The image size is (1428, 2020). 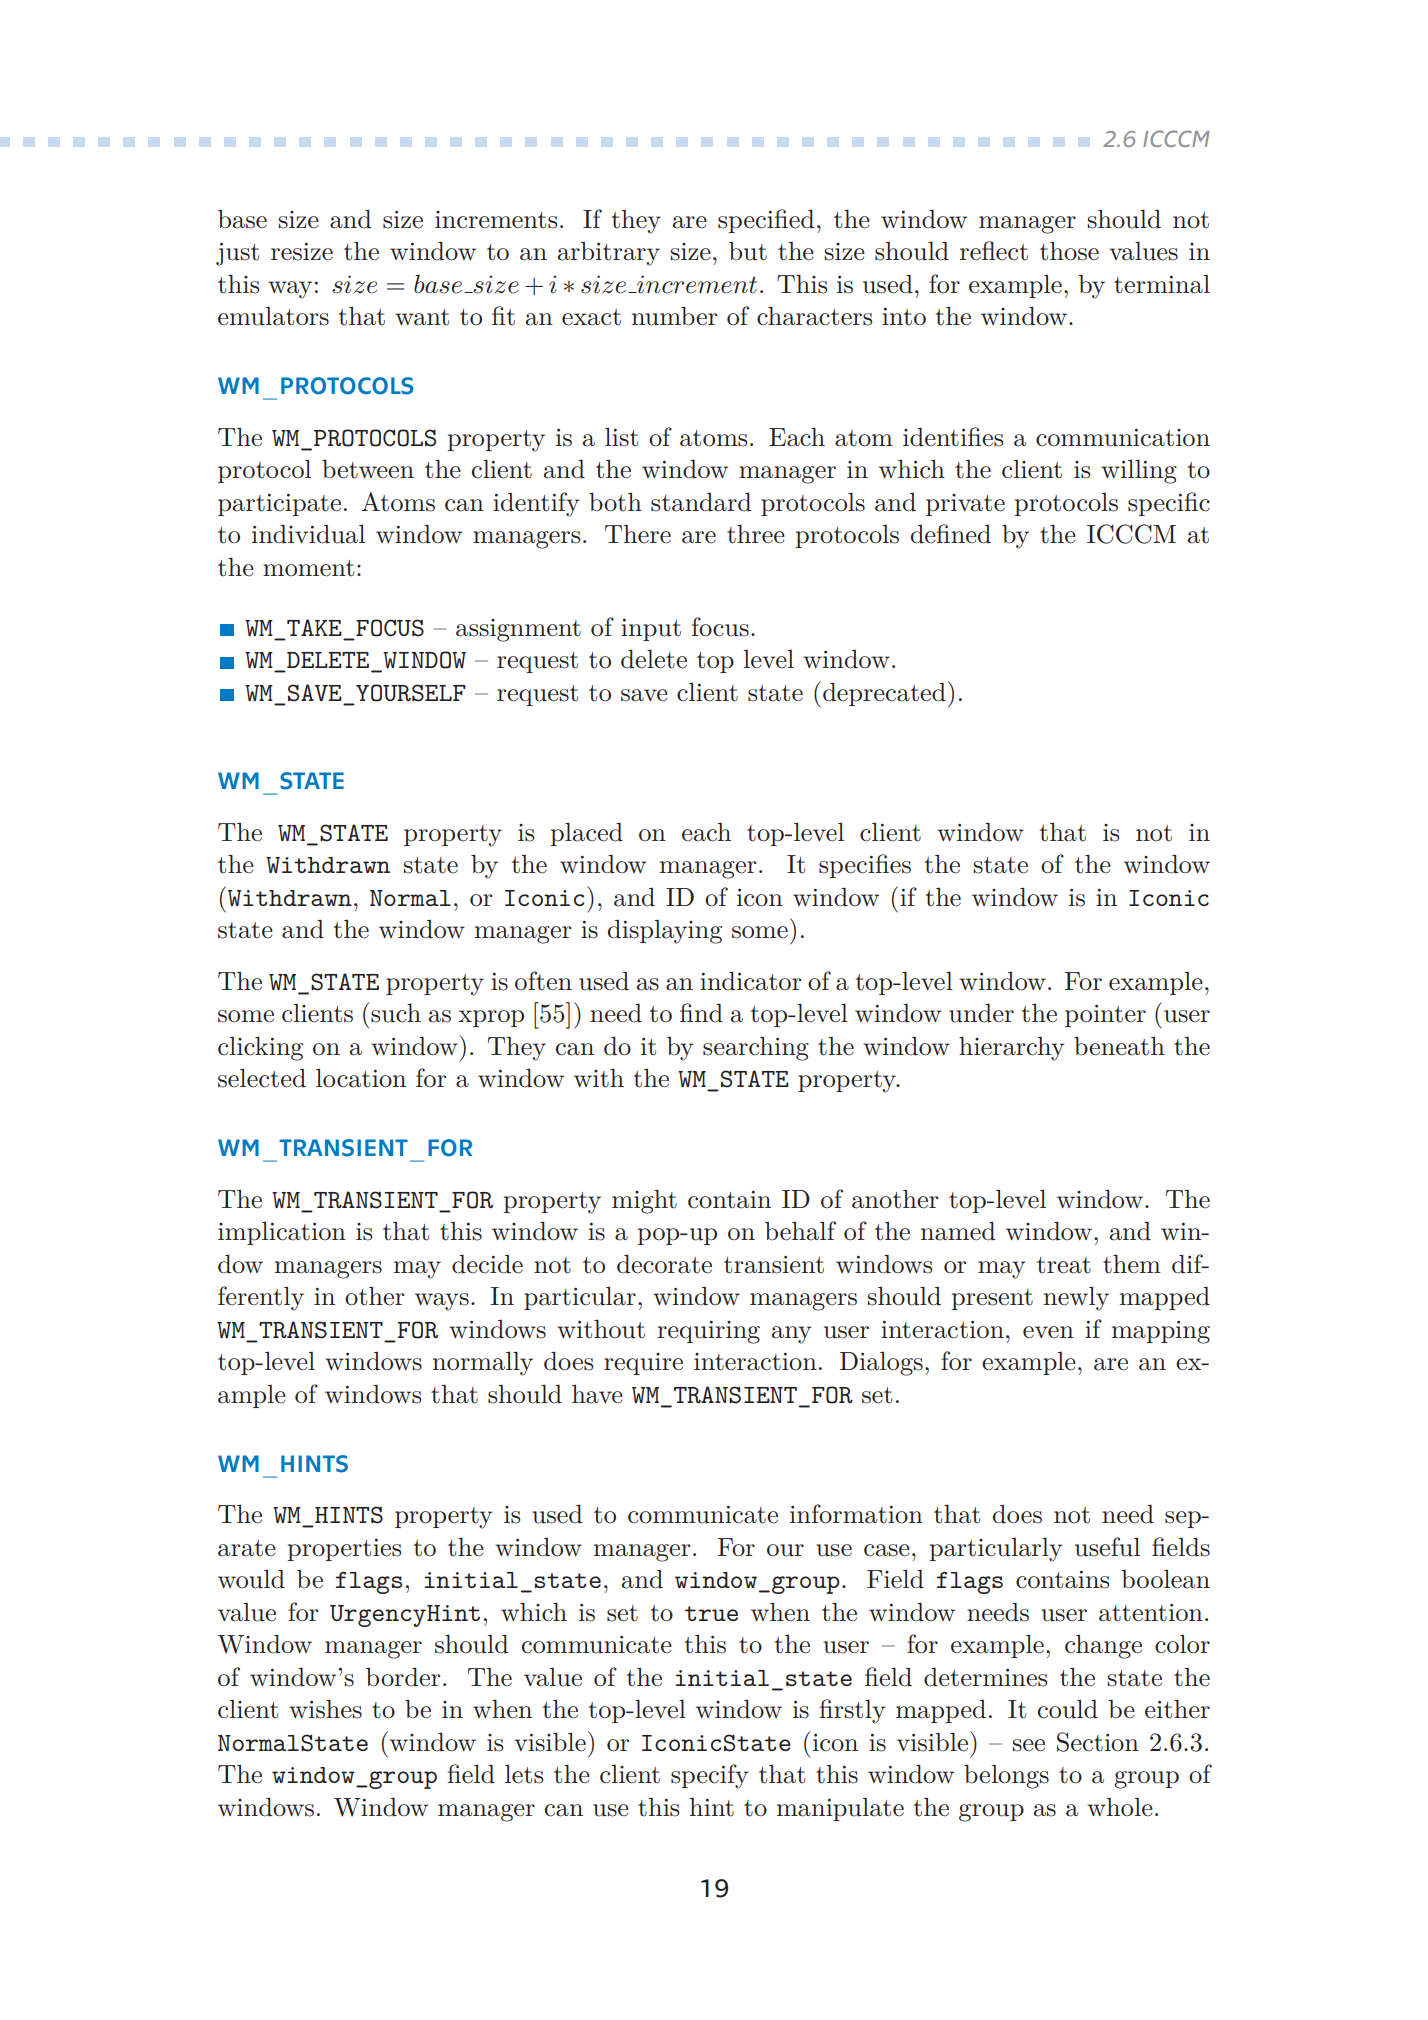 What do you see at coordinates (748, 251) in the image?
I see `but` at bounding box center [748, 251].
